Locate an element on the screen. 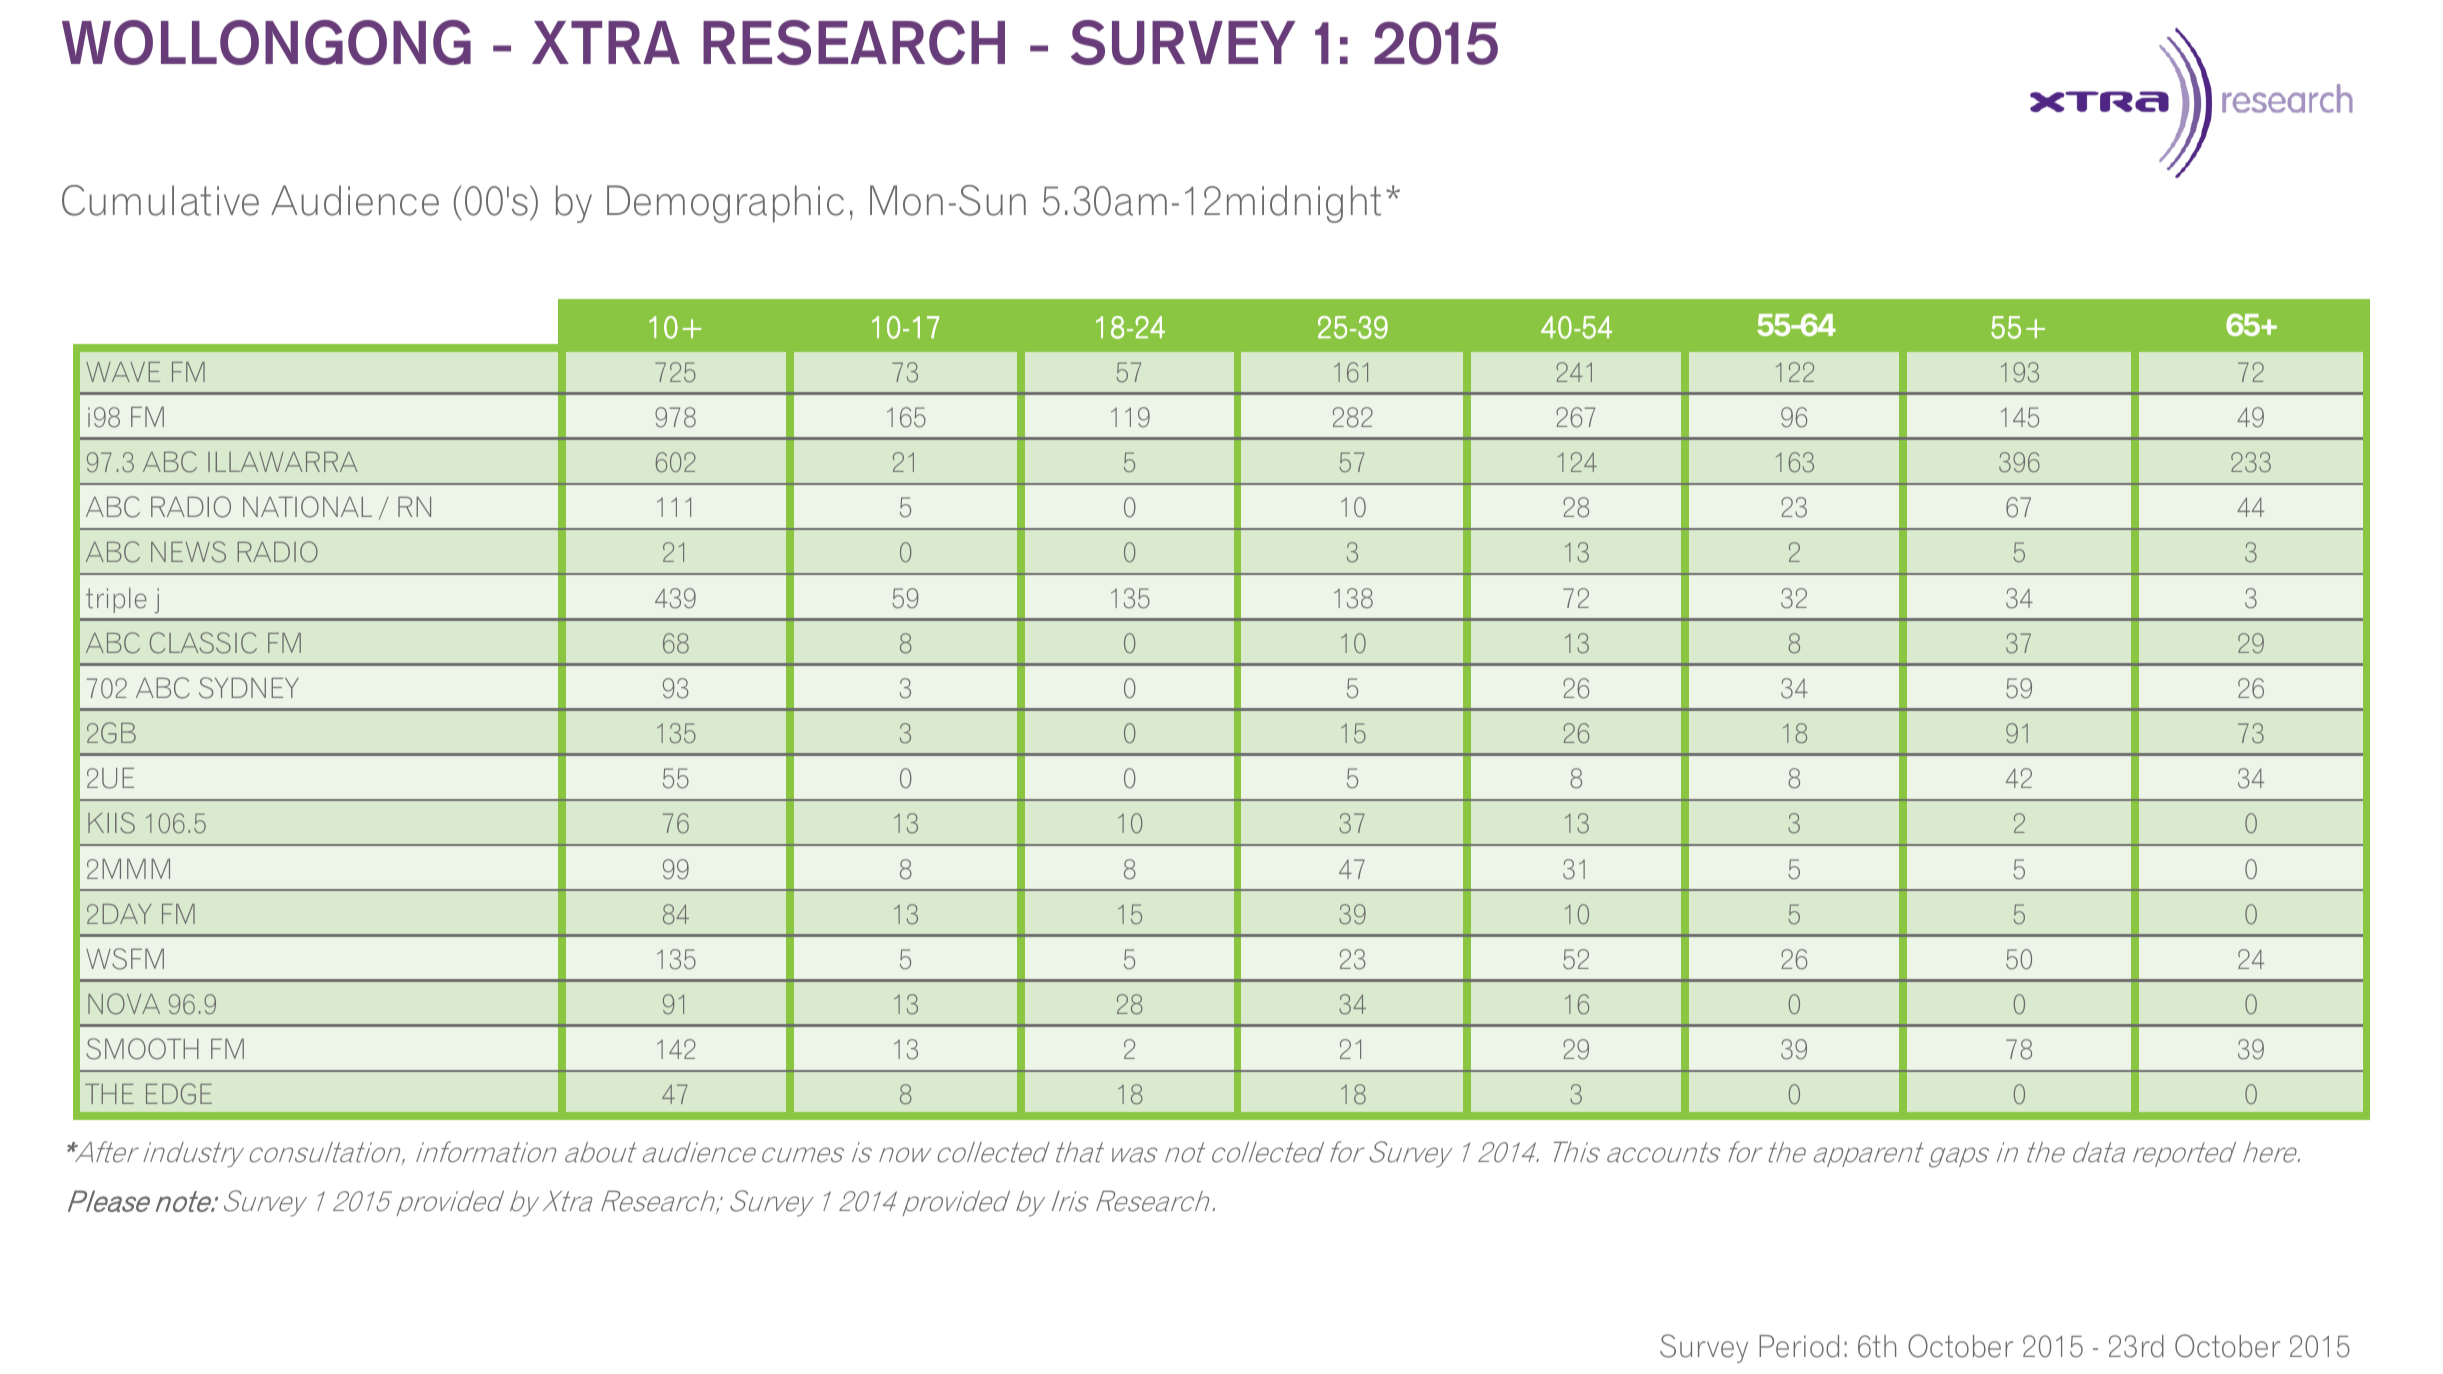 The width and height of the screenshot is (2443, 1374). SYDNEY is located at coordinates (249, 688).
